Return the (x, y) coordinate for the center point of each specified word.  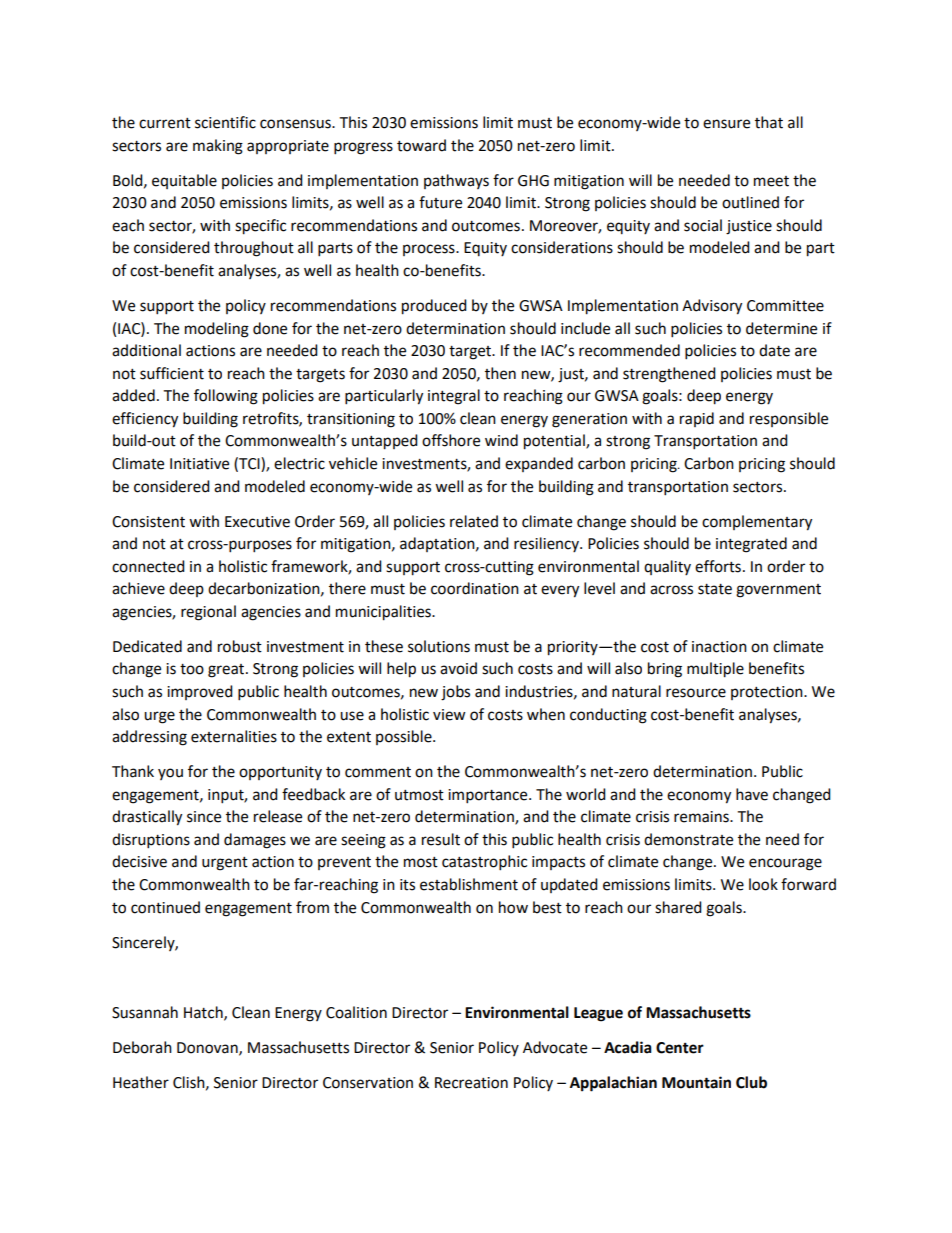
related (474, 521)
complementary (757, 523)
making (218, 147)
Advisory (712, 307)
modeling (217, 330)
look (763, 884)
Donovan (208, 1048)
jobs (455, 693)
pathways (456, 181)
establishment (469, 884)
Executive (257, 522)
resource (696, 693)
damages (255, 841)
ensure (726, 124)
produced (434, 307)
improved (200, 692)
